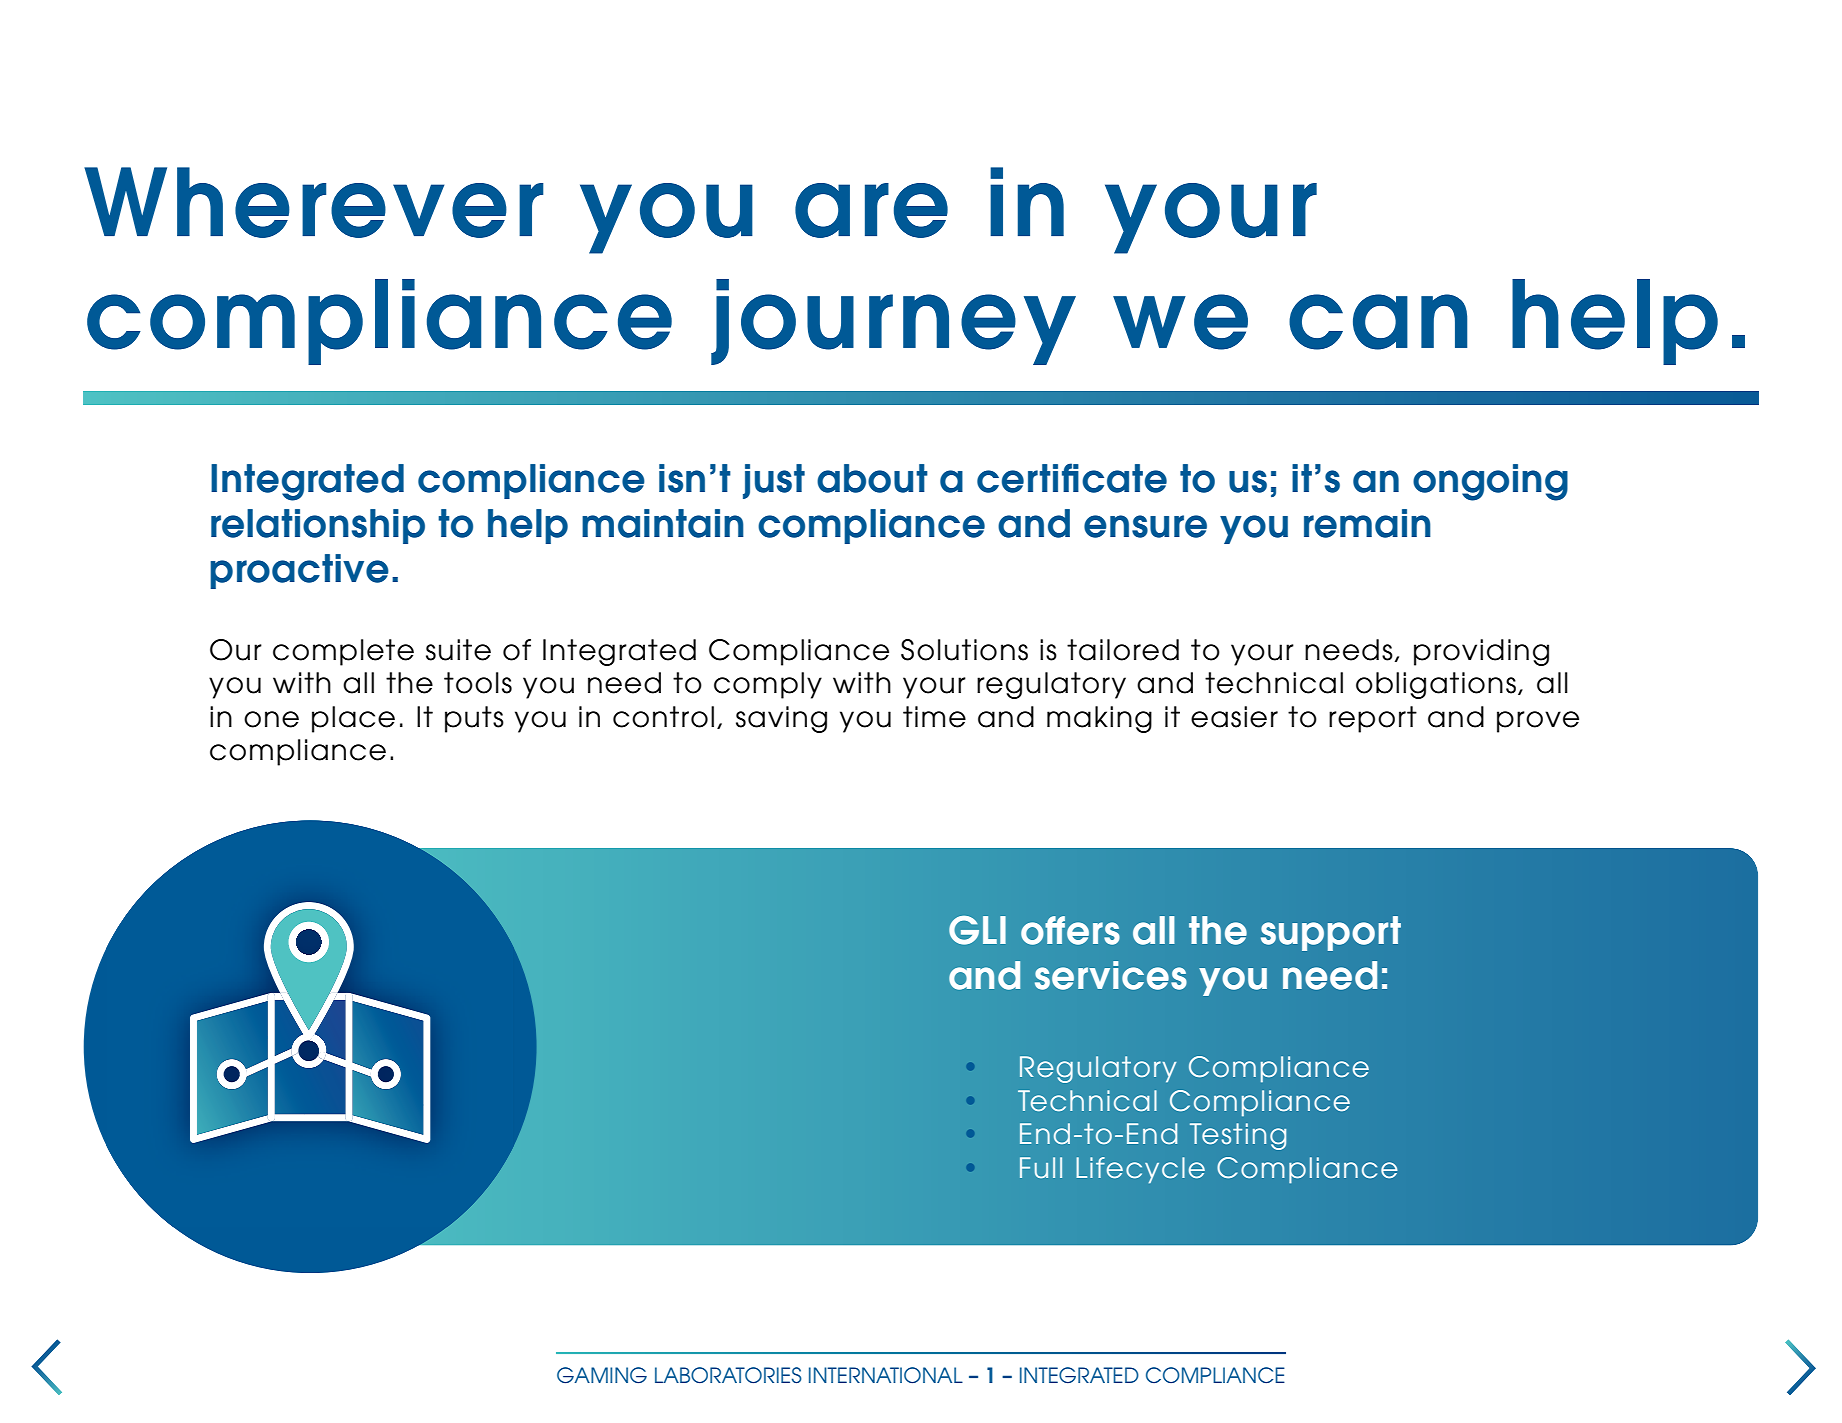 This document has width=1842, height=1423. Describe the element at coordinates (886, 1375) in the document. I see `INTERNATIONAL` at that location.
